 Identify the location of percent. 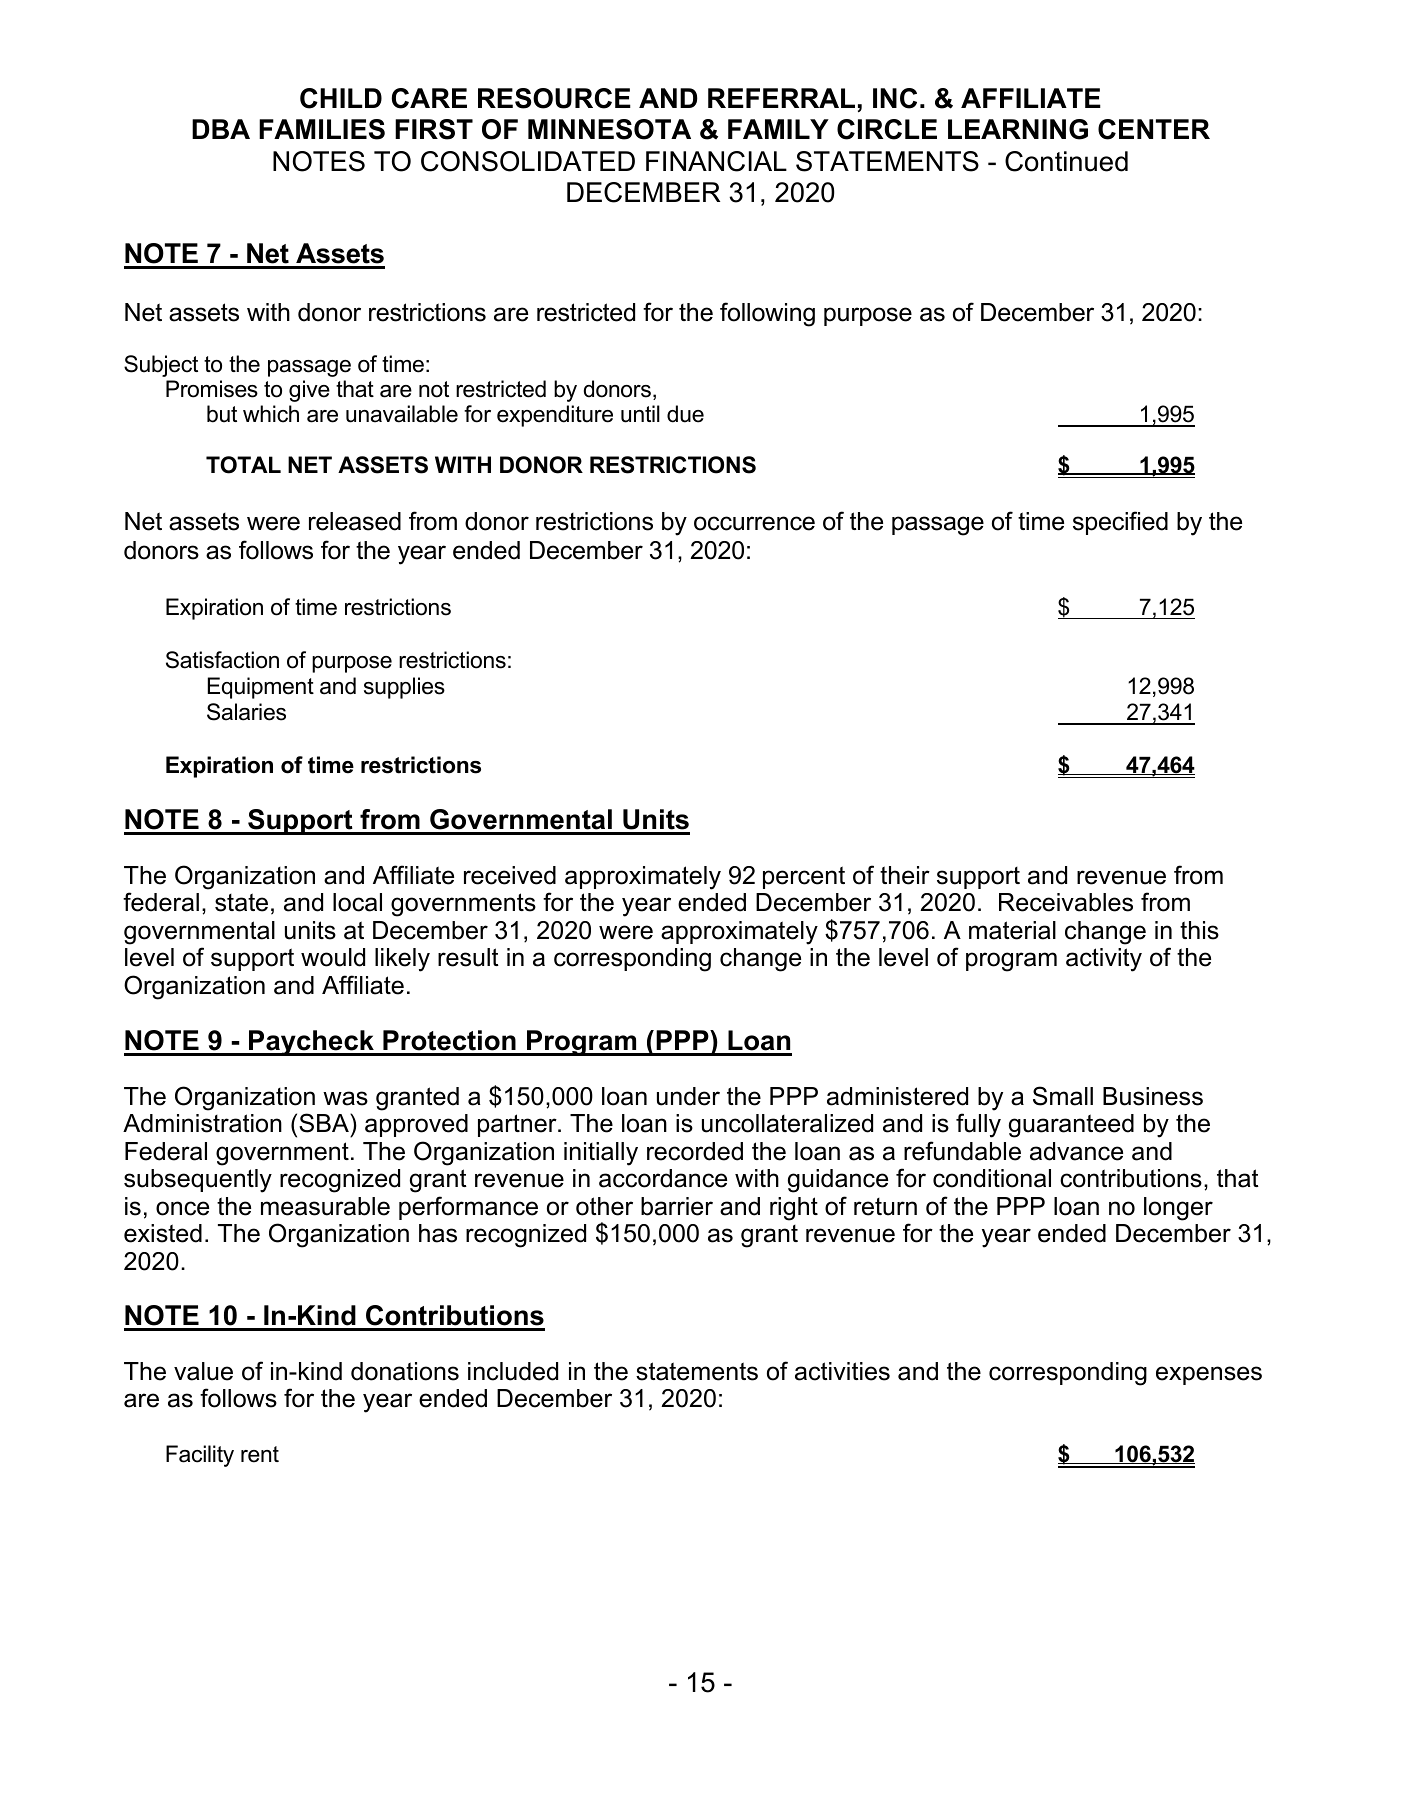
(804, 877).
